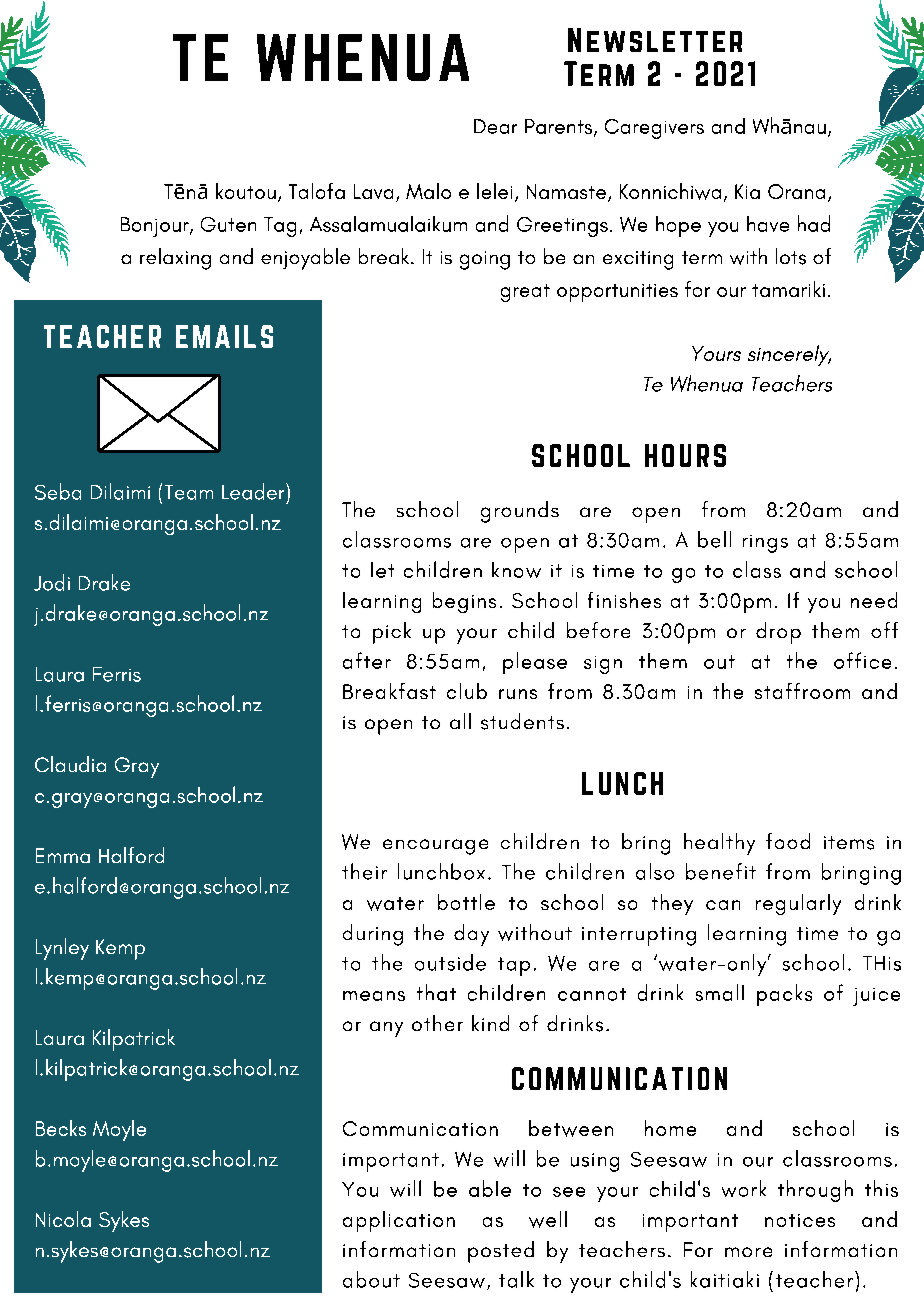 The height and width of the document is (1308, 924). Describe the element at coordinates (784, 995) in the document. I see `packs` at that location.
